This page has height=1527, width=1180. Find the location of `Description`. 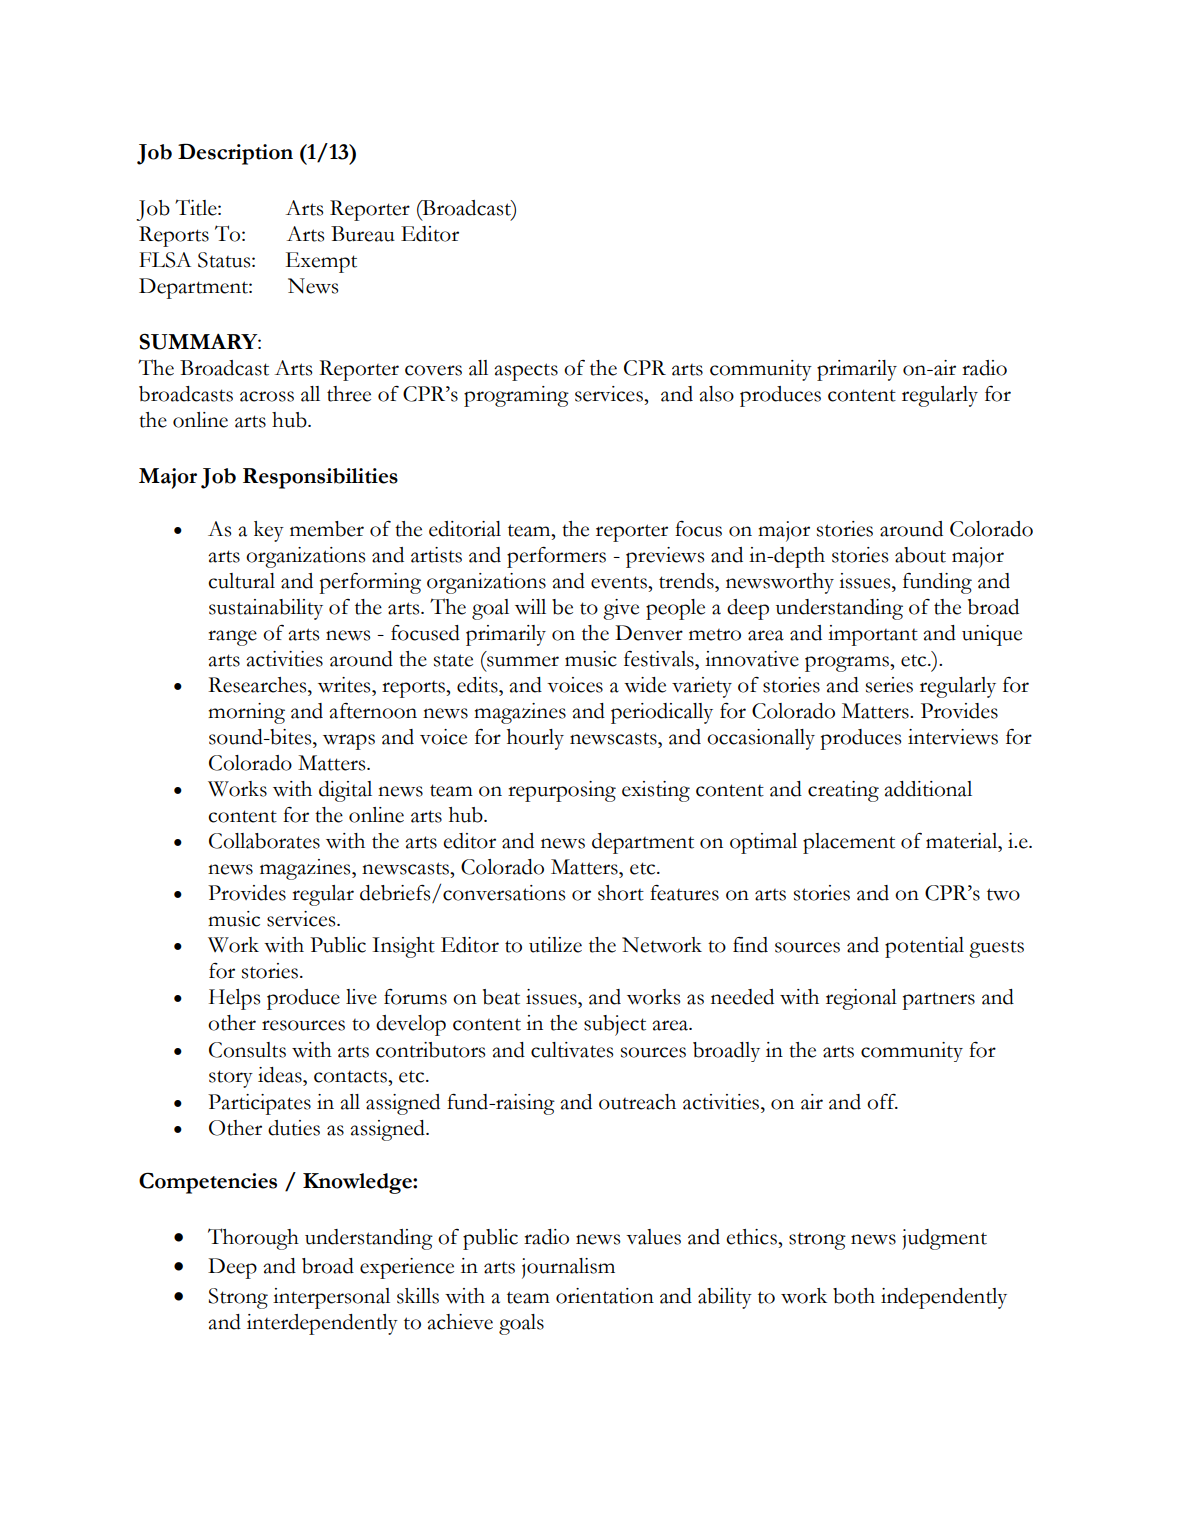

Description is located at coordinates (235, 154).
